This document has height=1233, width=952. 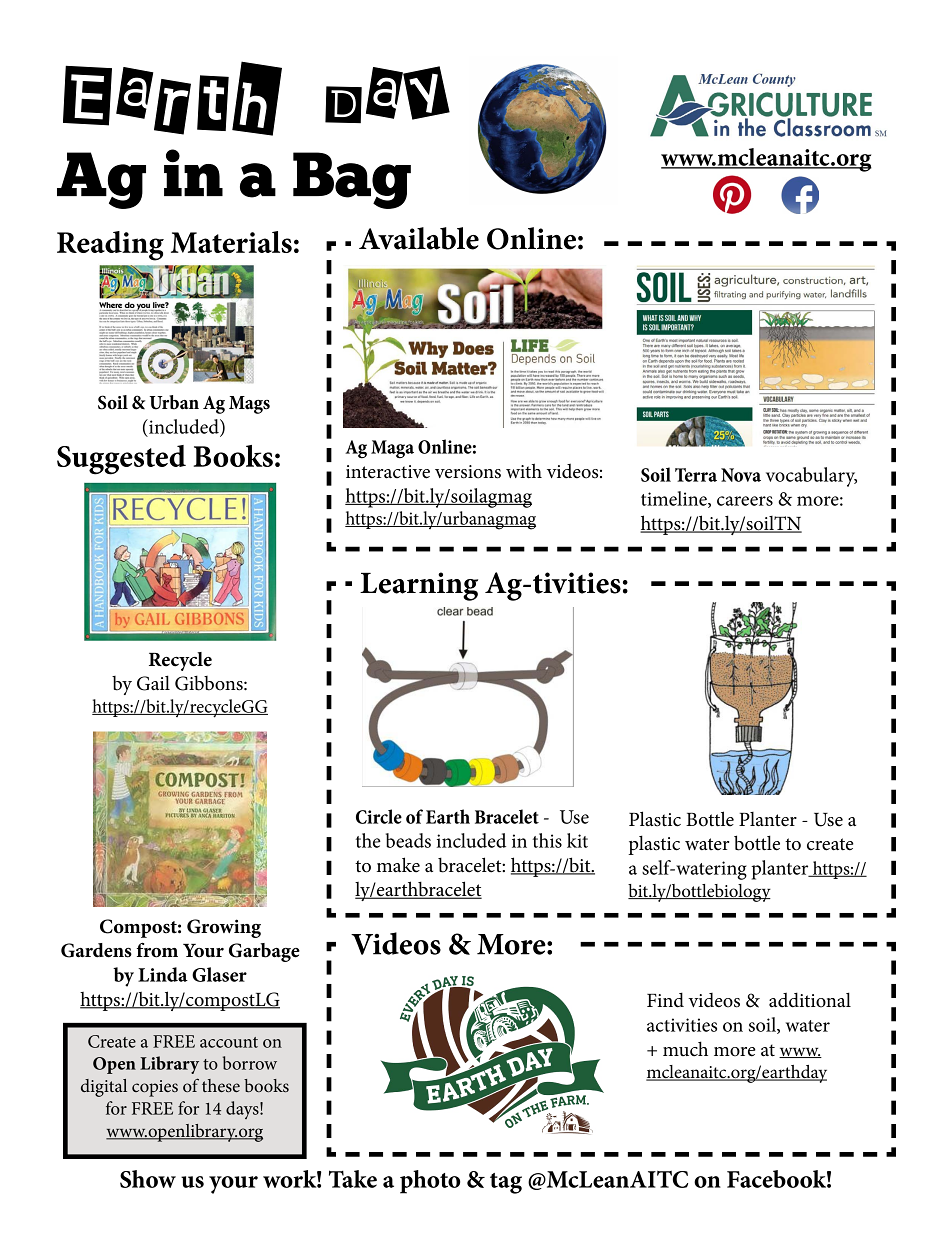 What do you see at coordinates (430, 1182) in the document?
I see `photo` at bounding box center [430, 1182].
